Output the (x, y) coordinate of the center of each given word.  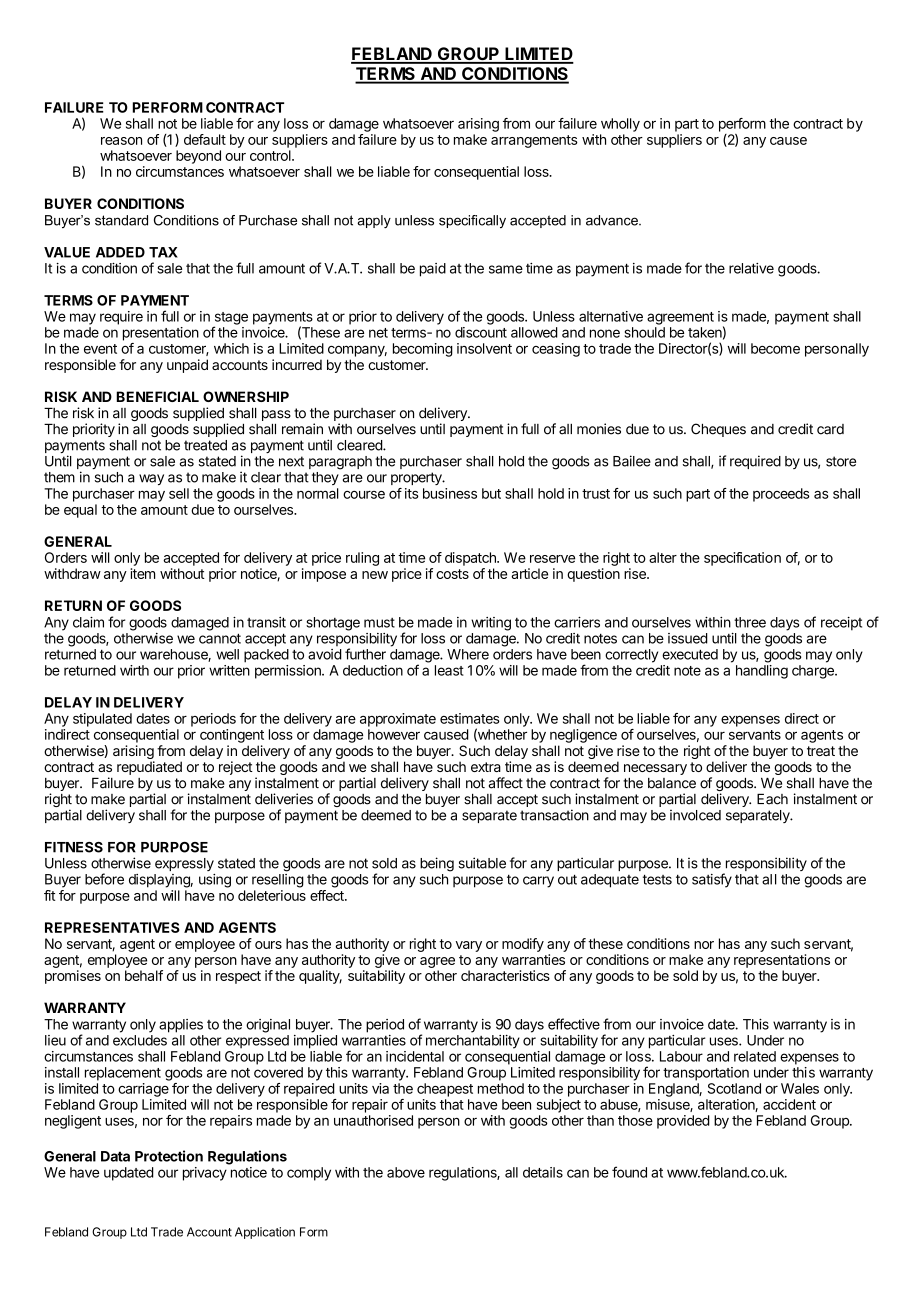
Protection (169, 1156)
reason (121, 141)
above (406, 1172)
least (449, 670)
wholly (620, 125)
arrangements (534, 141)
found (629, 1172)
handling (762, 672)
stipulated (102, 720)
